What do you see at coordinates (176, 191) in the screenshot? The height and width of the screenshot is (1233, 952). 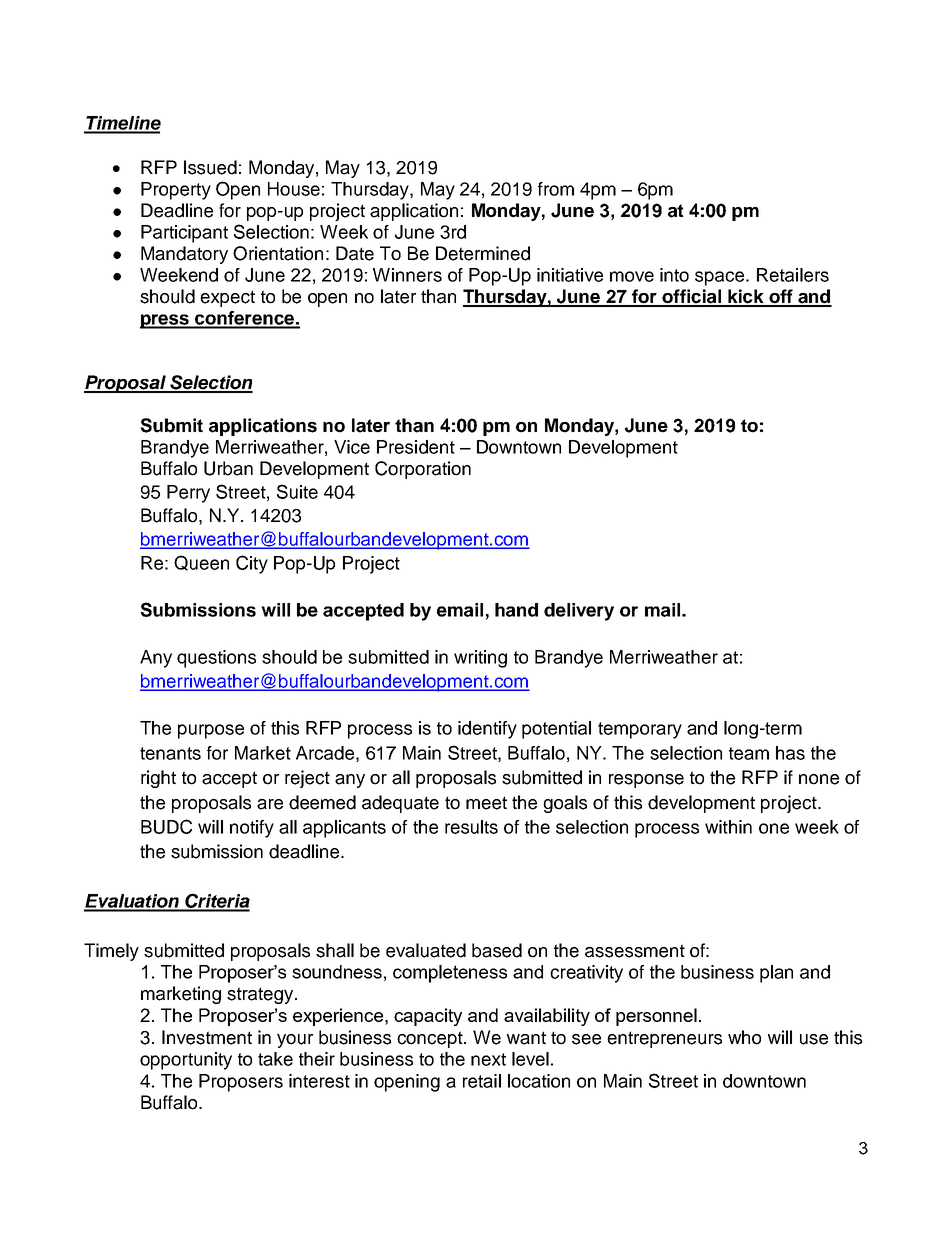 I see `Property` at bounding box center [176, 191].
